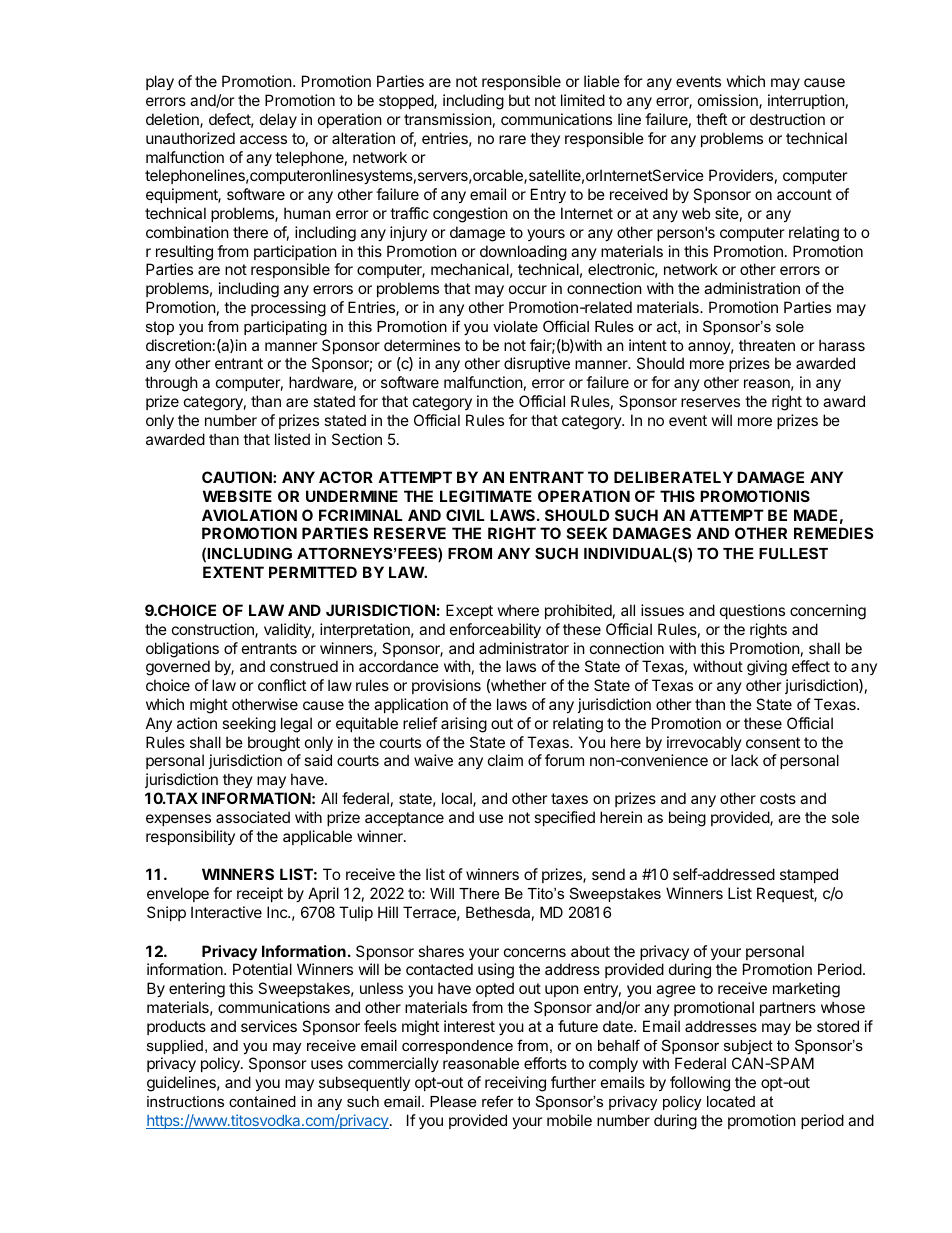  What do you see at coordinates (278, 120) in the document?
I see `delay` at bounding box center [278, 120].
